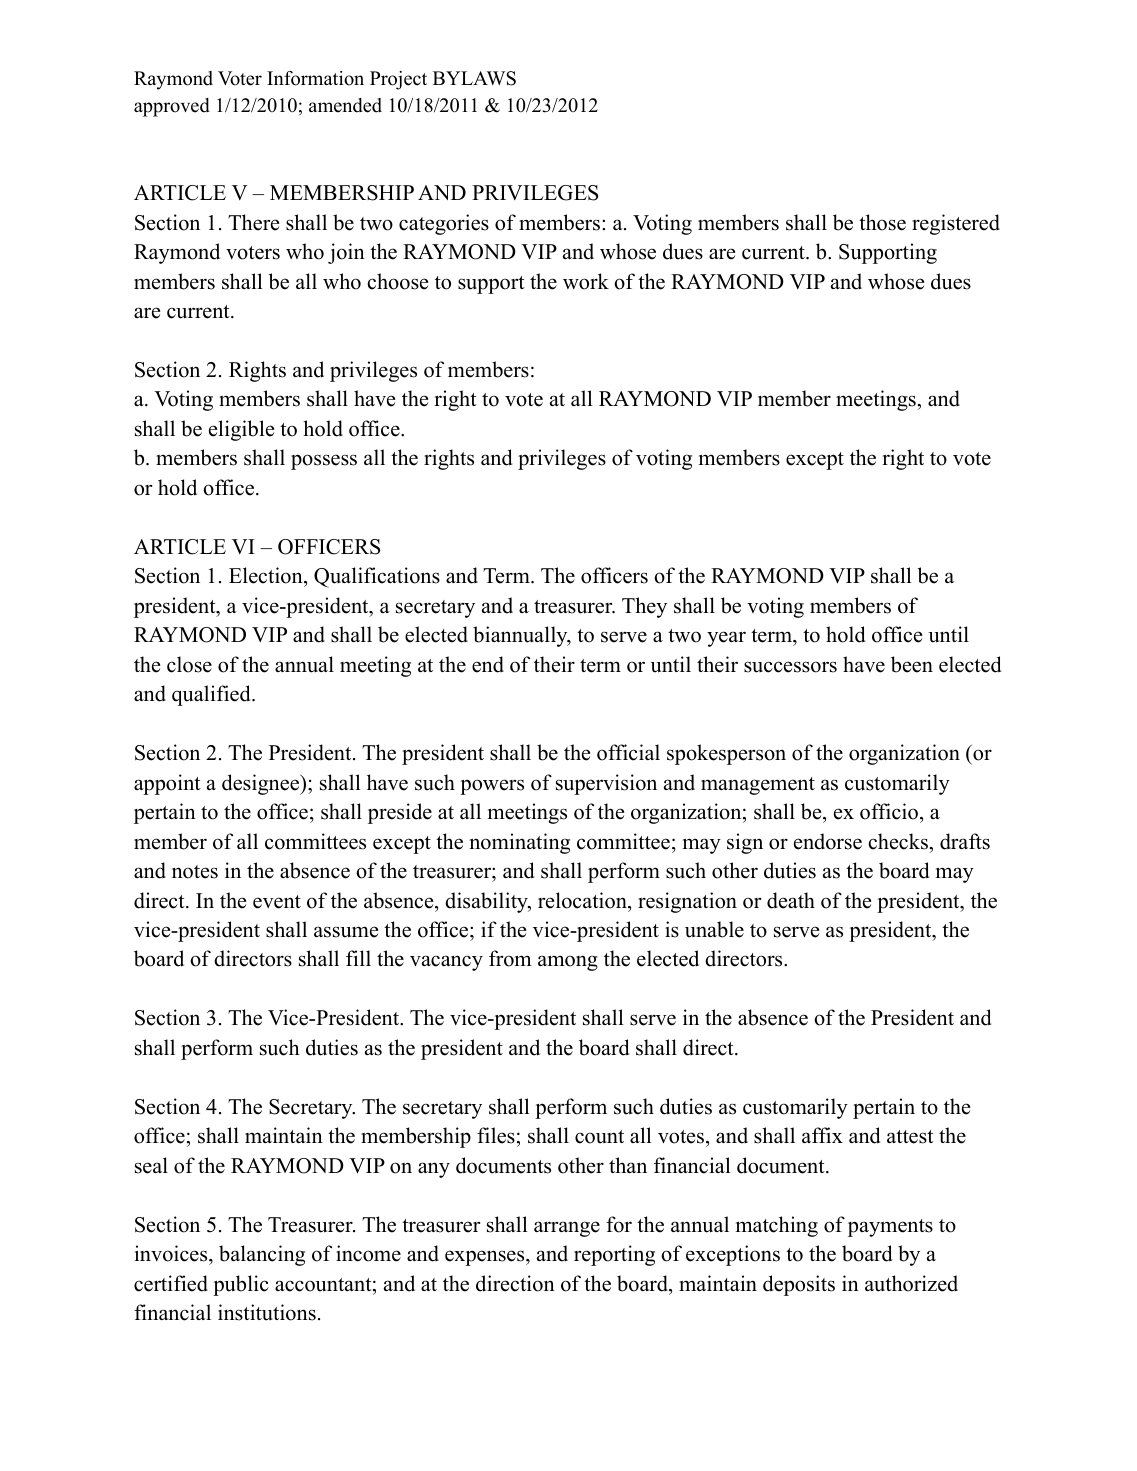 The image size is (1137, 1471). I want to click on death, so click(791, 900).
